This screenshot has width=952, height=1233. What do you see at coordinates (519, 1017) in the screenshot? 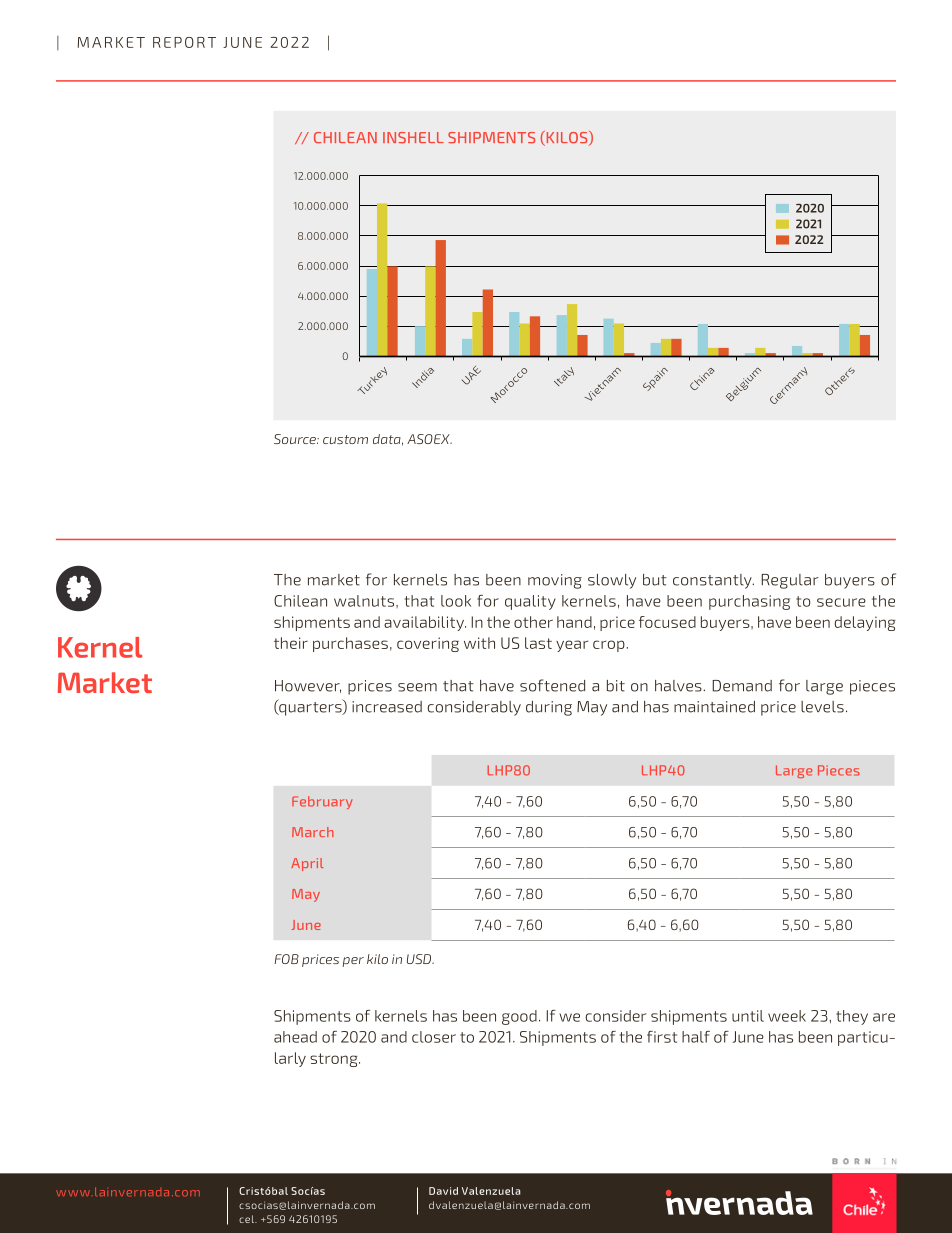
I see `good` at bounding box center [519, 1017].
